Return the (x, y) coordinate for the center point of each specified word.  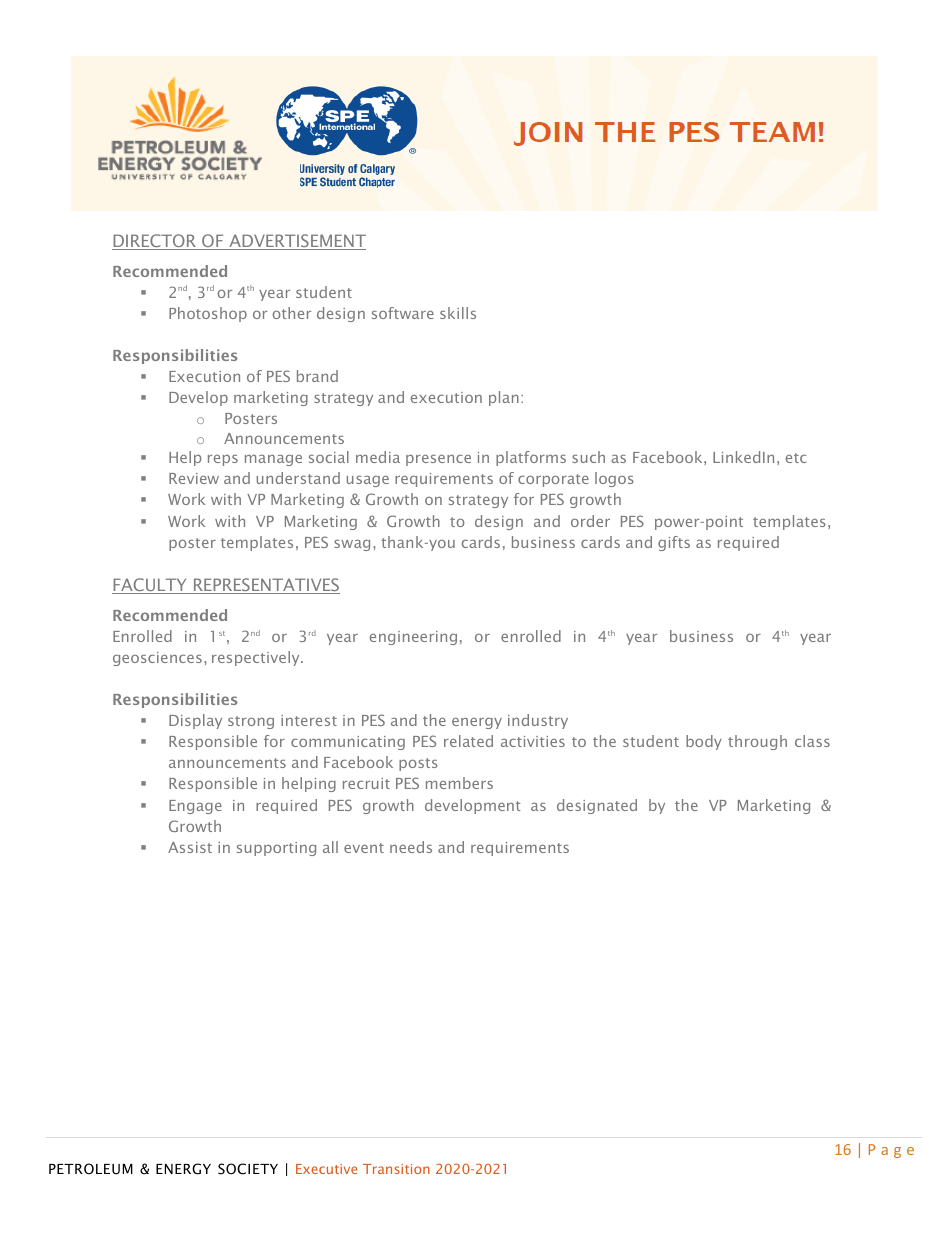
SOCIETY (248, 1169)
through (757, 742)
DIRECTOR (155, 242)
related (468, 741)
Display (195, 721)
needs (411, 847)
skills (458, 313)
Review (194, 478)
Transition (396, 1169)
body (704, 742)
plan (504, 398)
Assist (190, 847)
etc (796, 458)
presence (438, 460)
